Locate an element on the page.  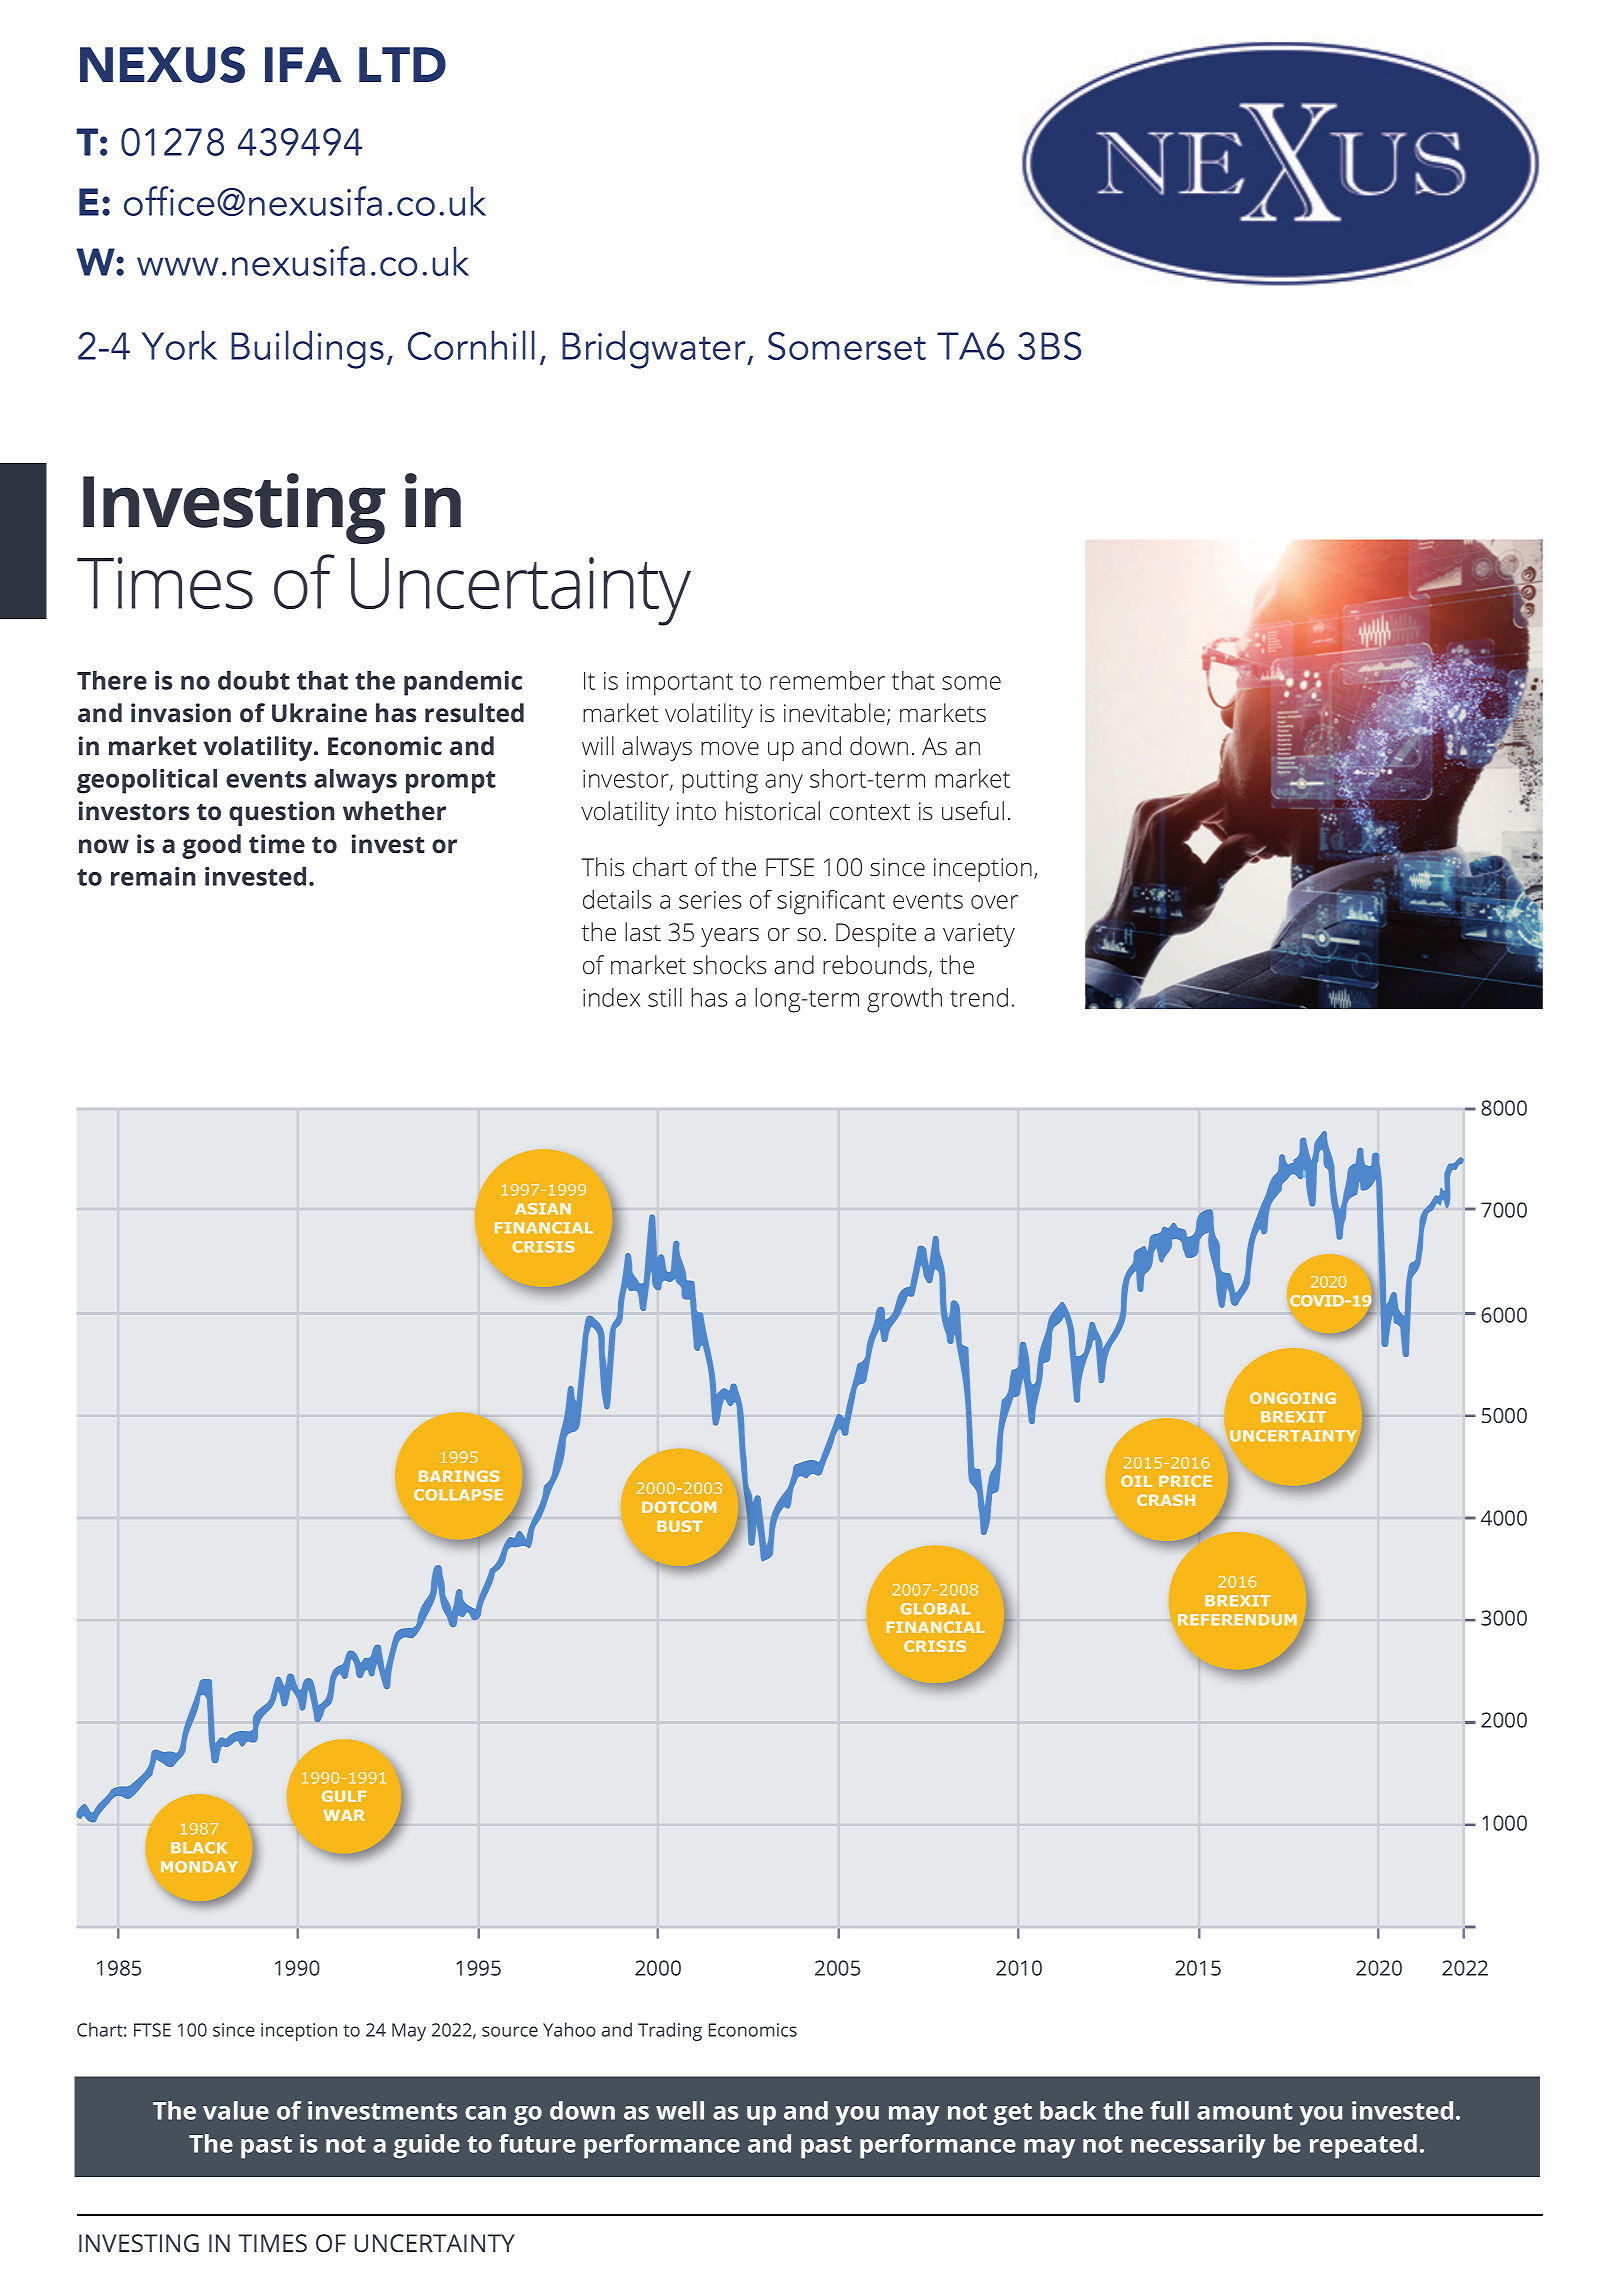
remember is located at coordinates (827, 680).
